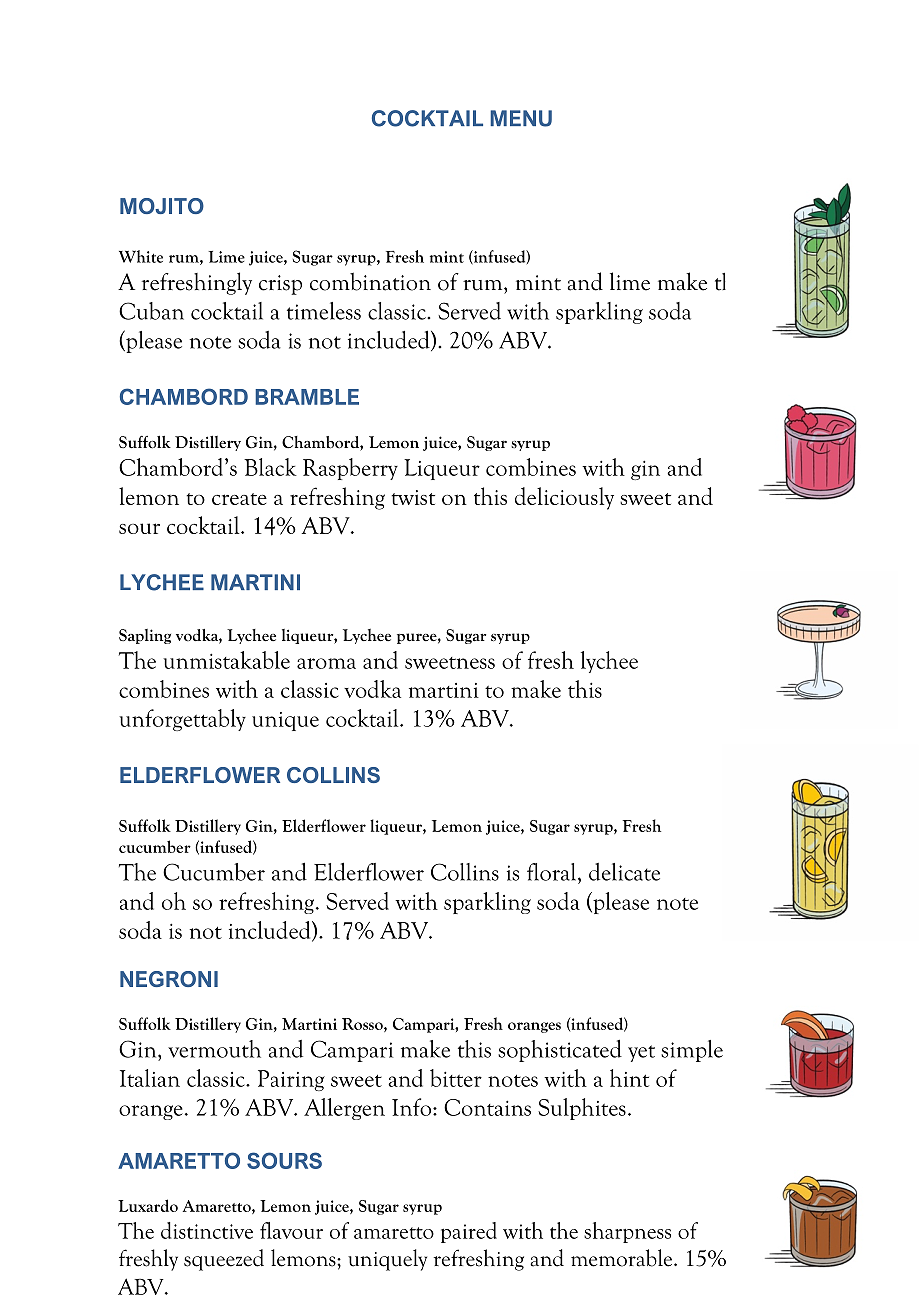  I want to click on paired, so click(469, 1232).
